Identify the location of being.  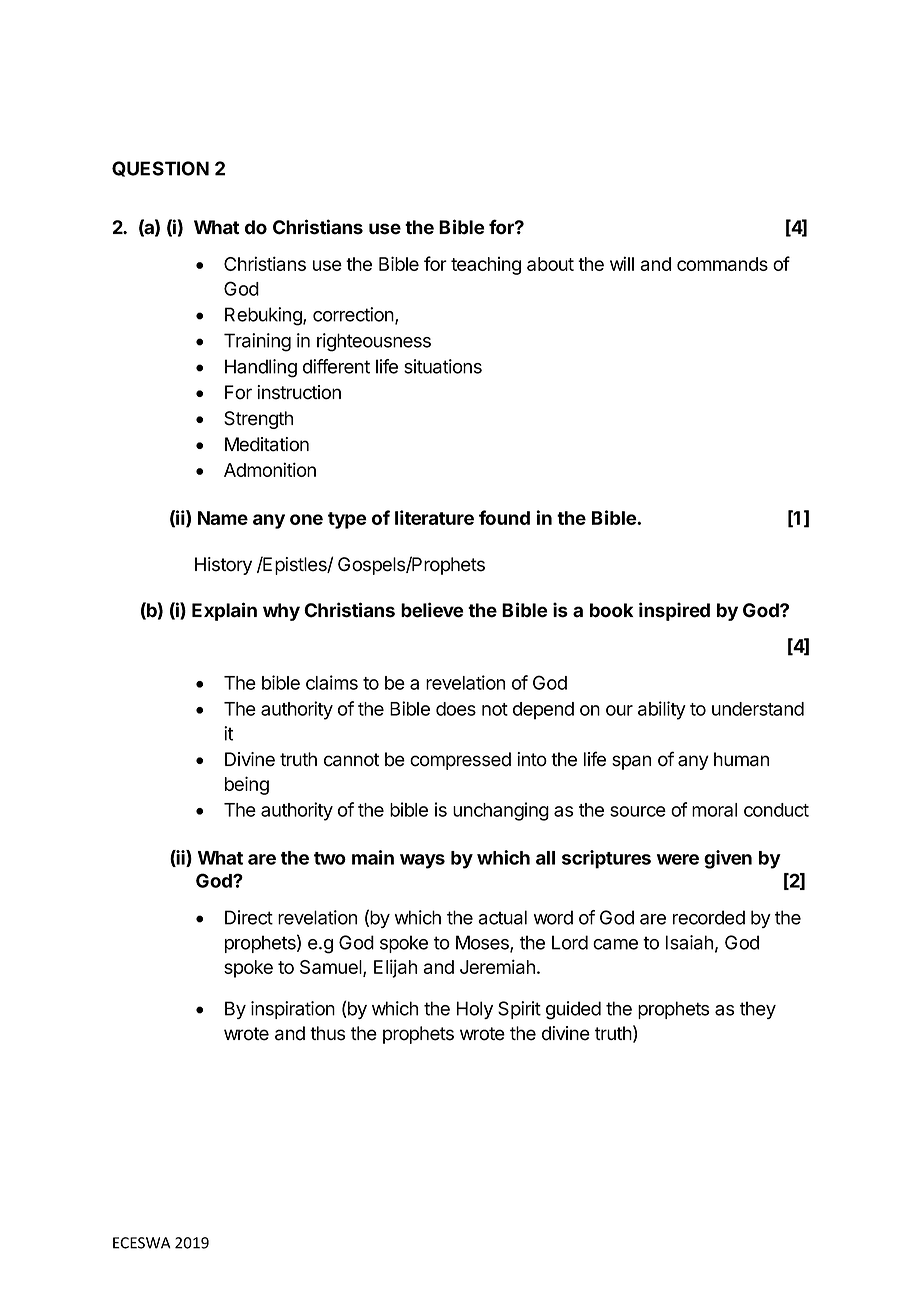
(247, 785).
